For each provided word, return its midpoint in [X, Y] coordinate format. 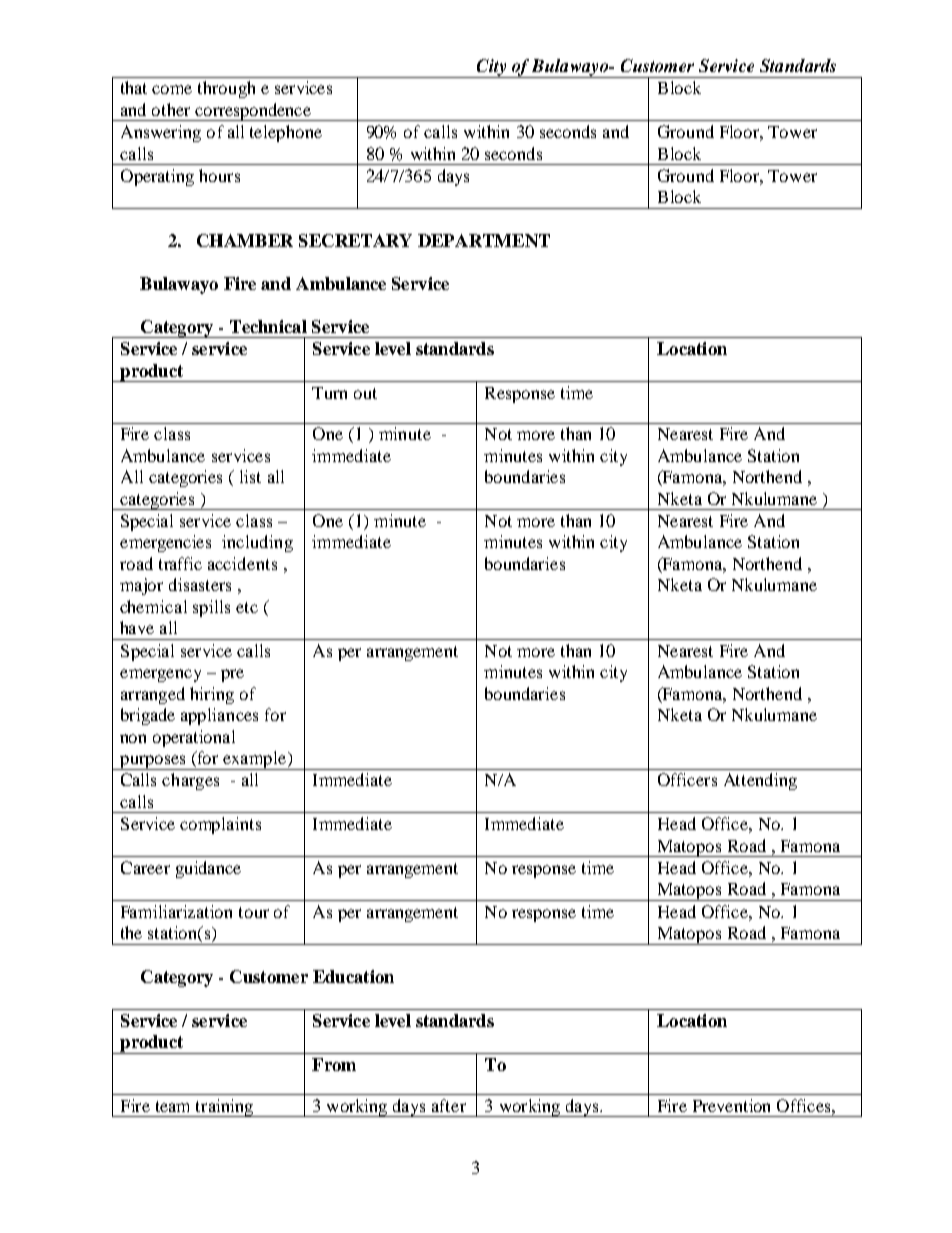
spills [211, 608]
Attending [760, 781]
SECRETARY [355, 240]
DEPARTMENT [484, 240]
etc [247, 607]
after [449, 1105]
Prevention [731, 1105]
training [224, 1108]
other [171, 109]
